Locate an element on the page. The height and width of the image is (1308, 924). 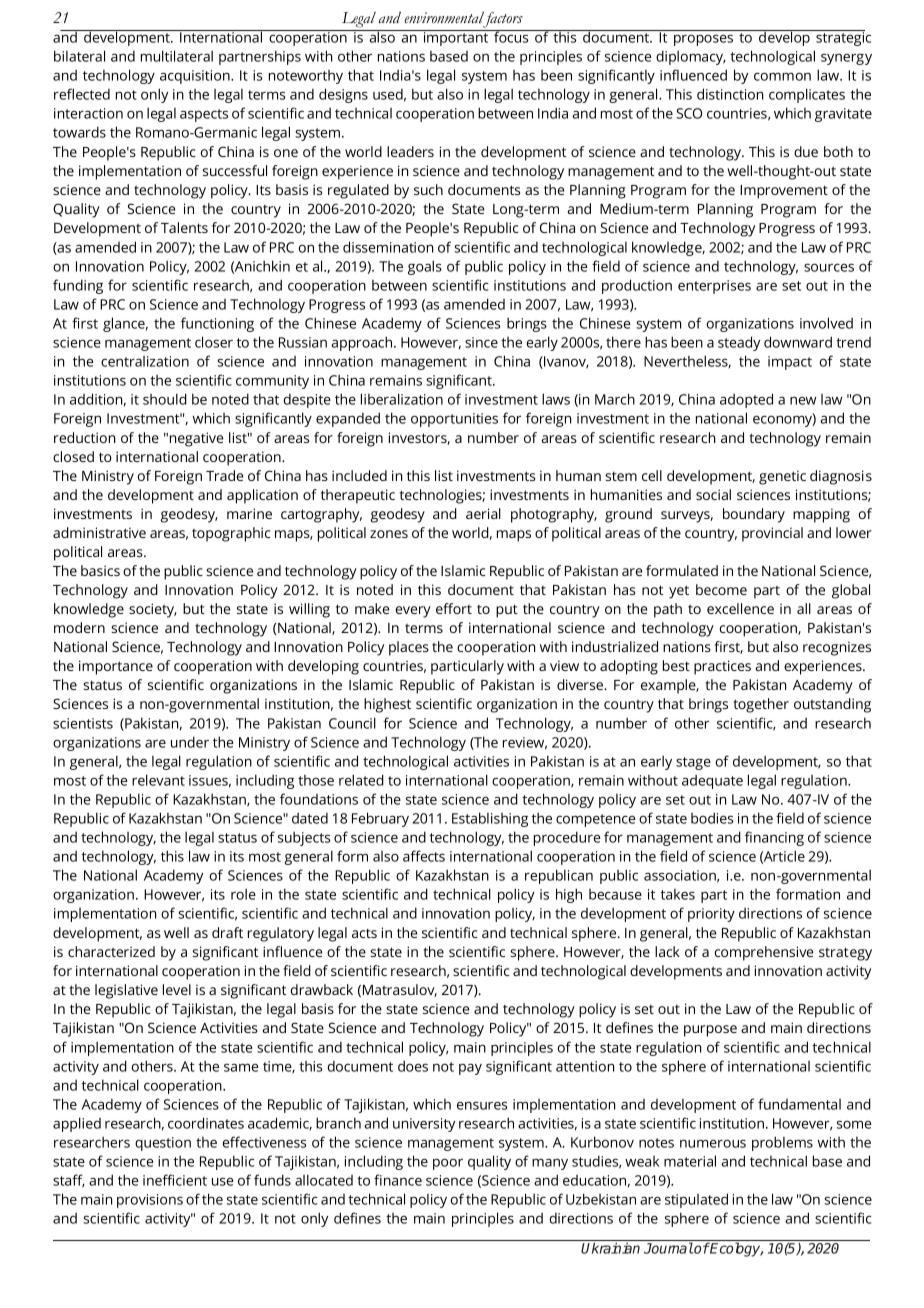
multilateral is located at coordinates (177, 56).
